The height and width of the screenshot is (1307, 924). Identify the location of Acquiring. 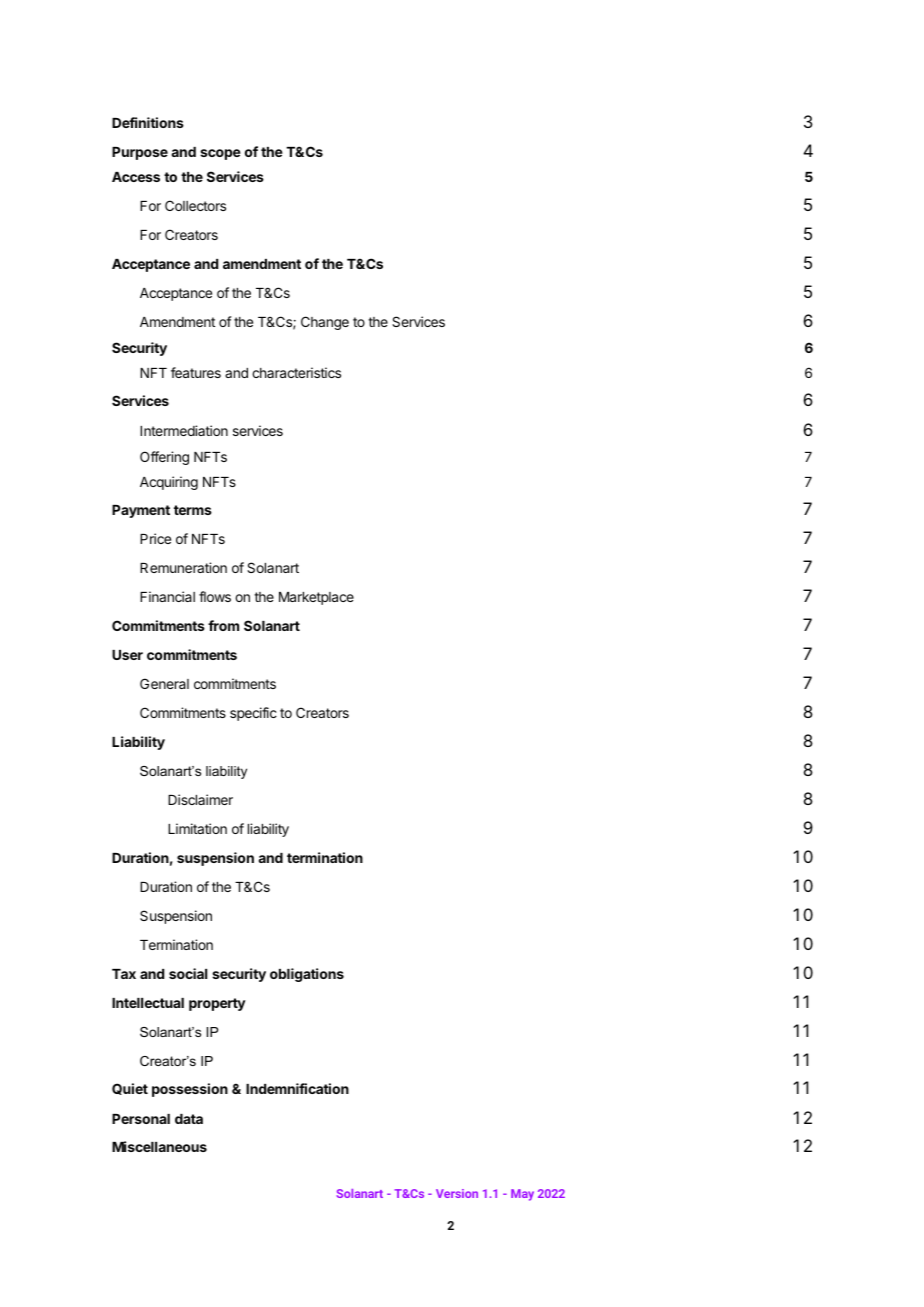
(169, 483).
